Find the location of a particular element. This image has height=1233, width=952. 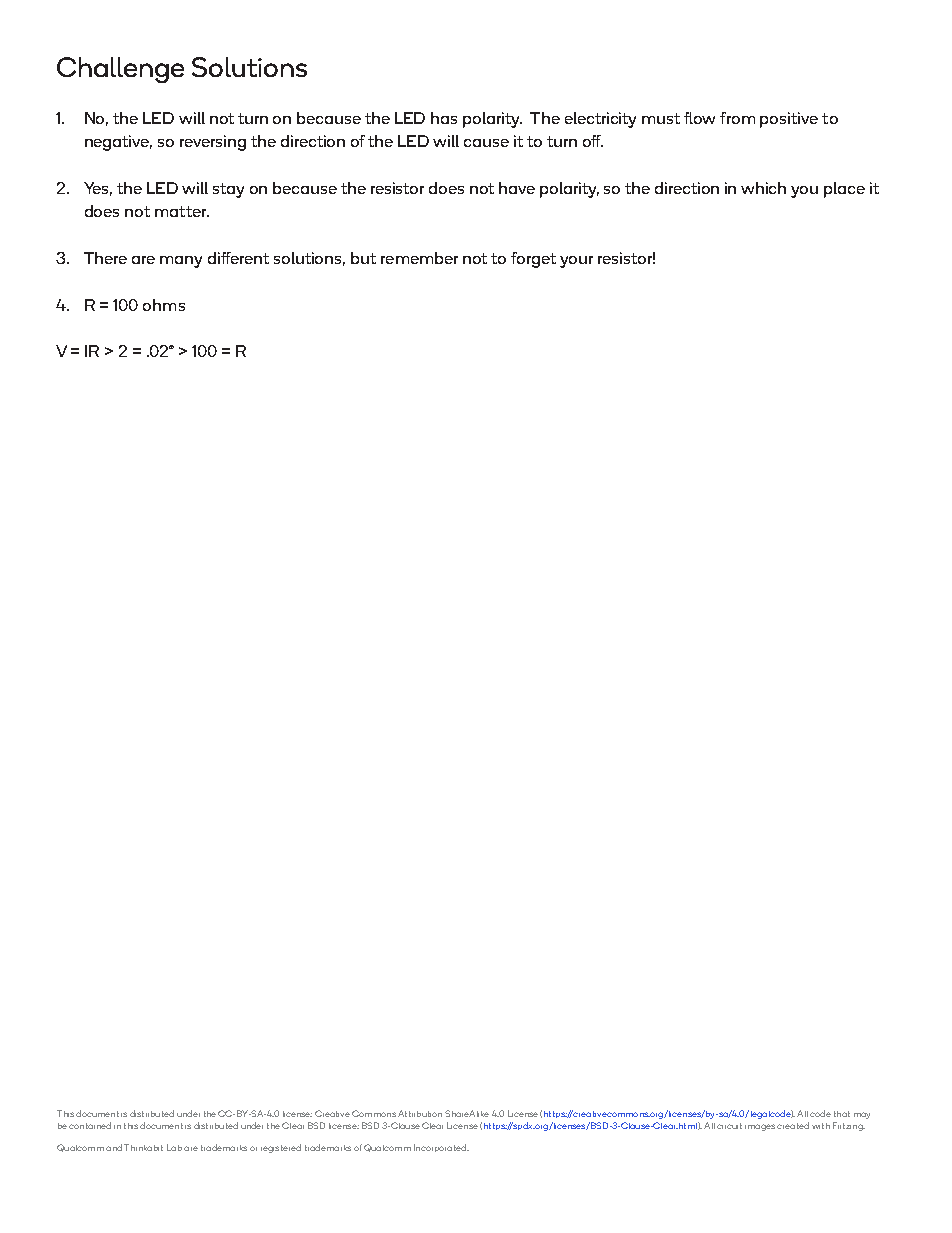

has is located at coordinates (444, 118).
